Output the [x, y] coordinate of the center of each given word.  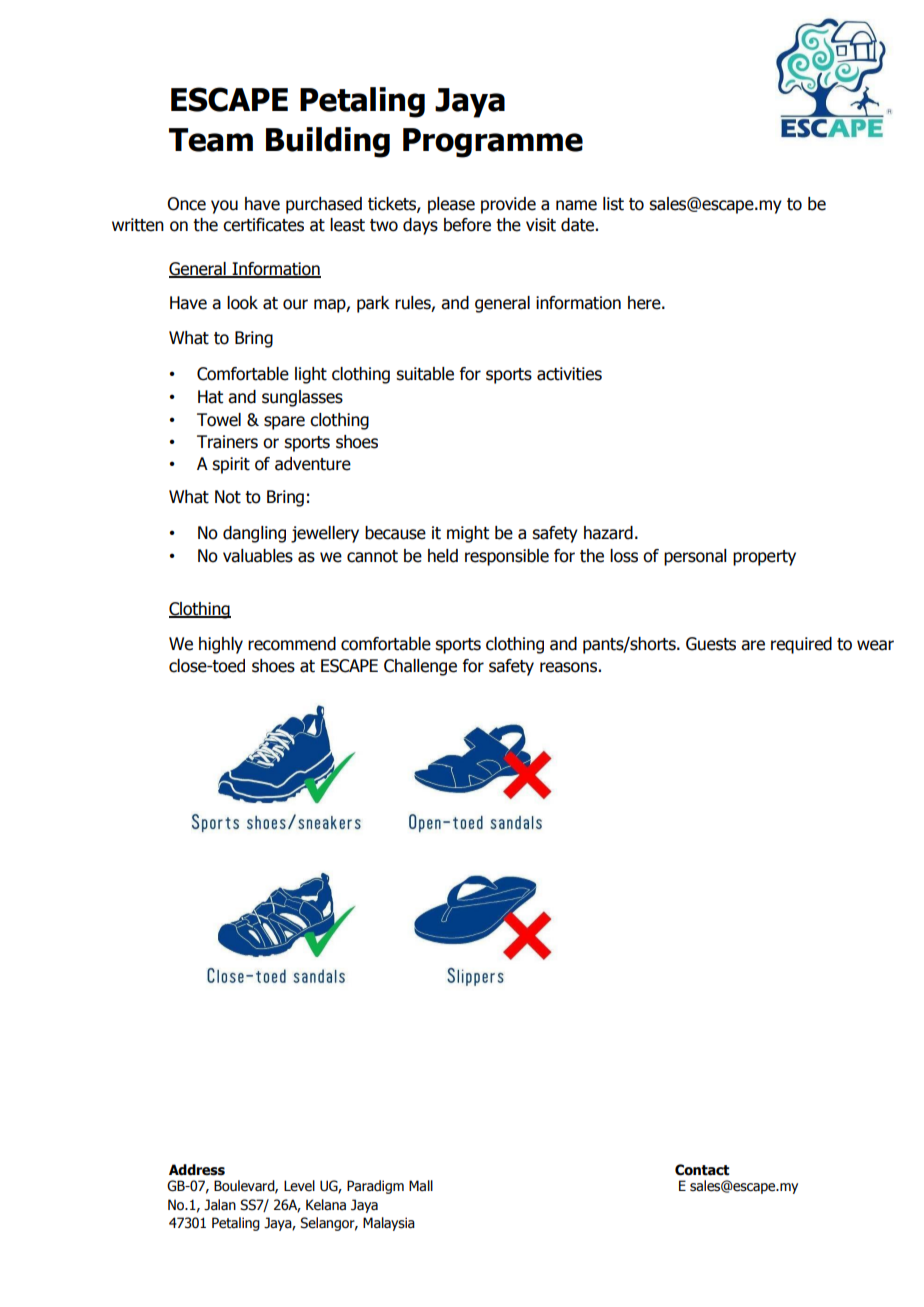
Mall [421, 1186]
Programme [493, 143]
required [801, 645]
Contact [702, 1170]
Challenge [420, 667]
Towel [219, 420]
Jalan [220, 1205]
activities [569, 374]
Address [197, 1170]
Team [211, 140]
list [613, 204]
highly [221, 645]
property [764, 558]
